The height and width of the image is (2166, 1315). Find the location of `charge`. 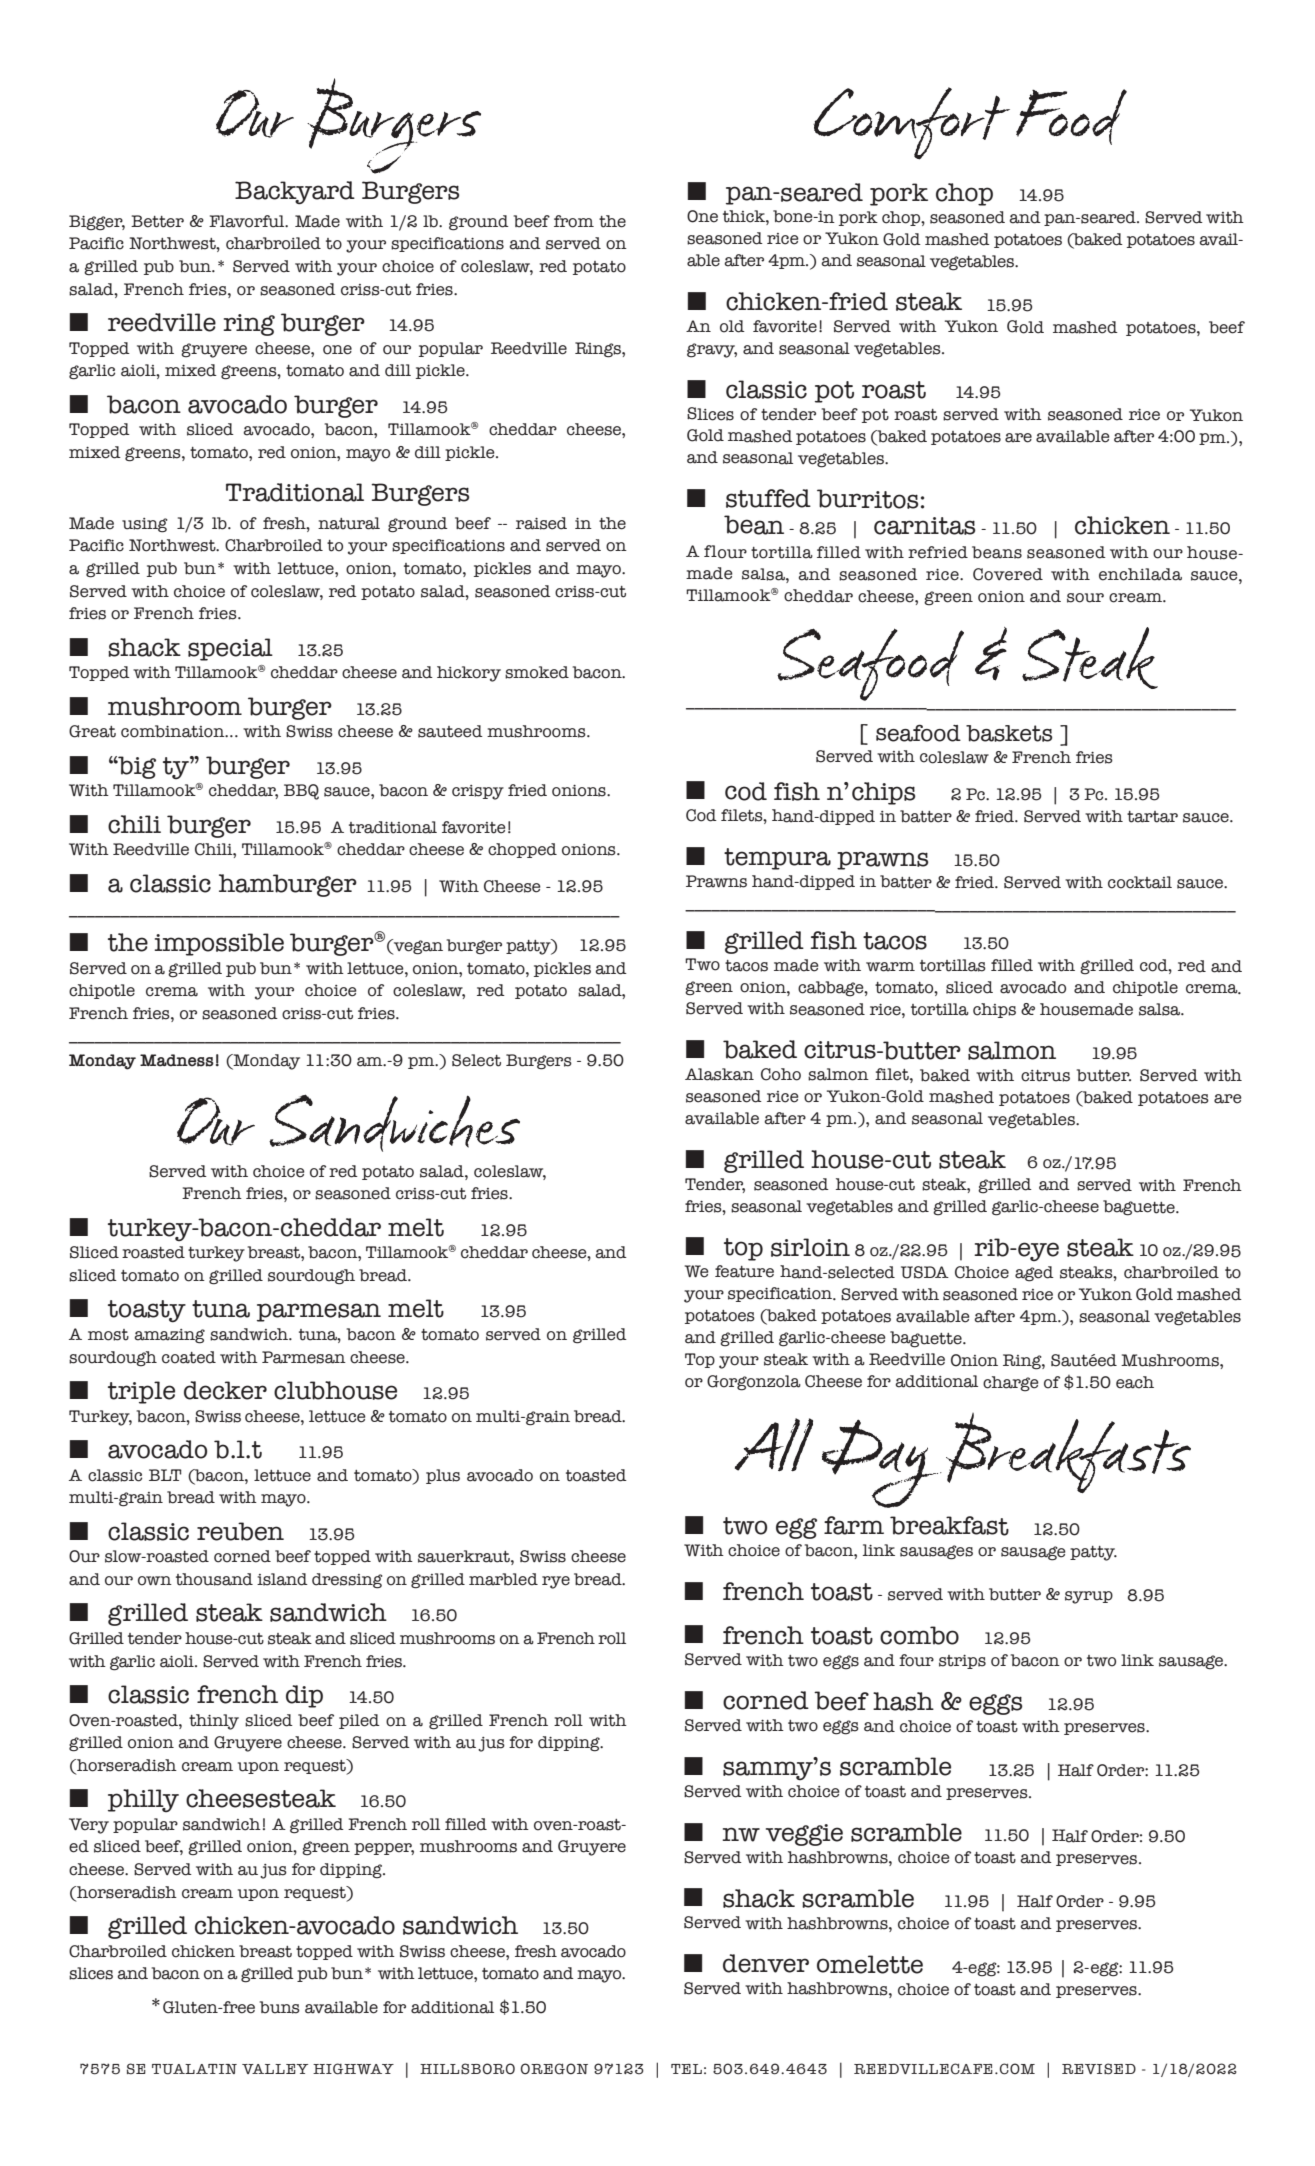

charge is located at coordinates (1011, 1384).
